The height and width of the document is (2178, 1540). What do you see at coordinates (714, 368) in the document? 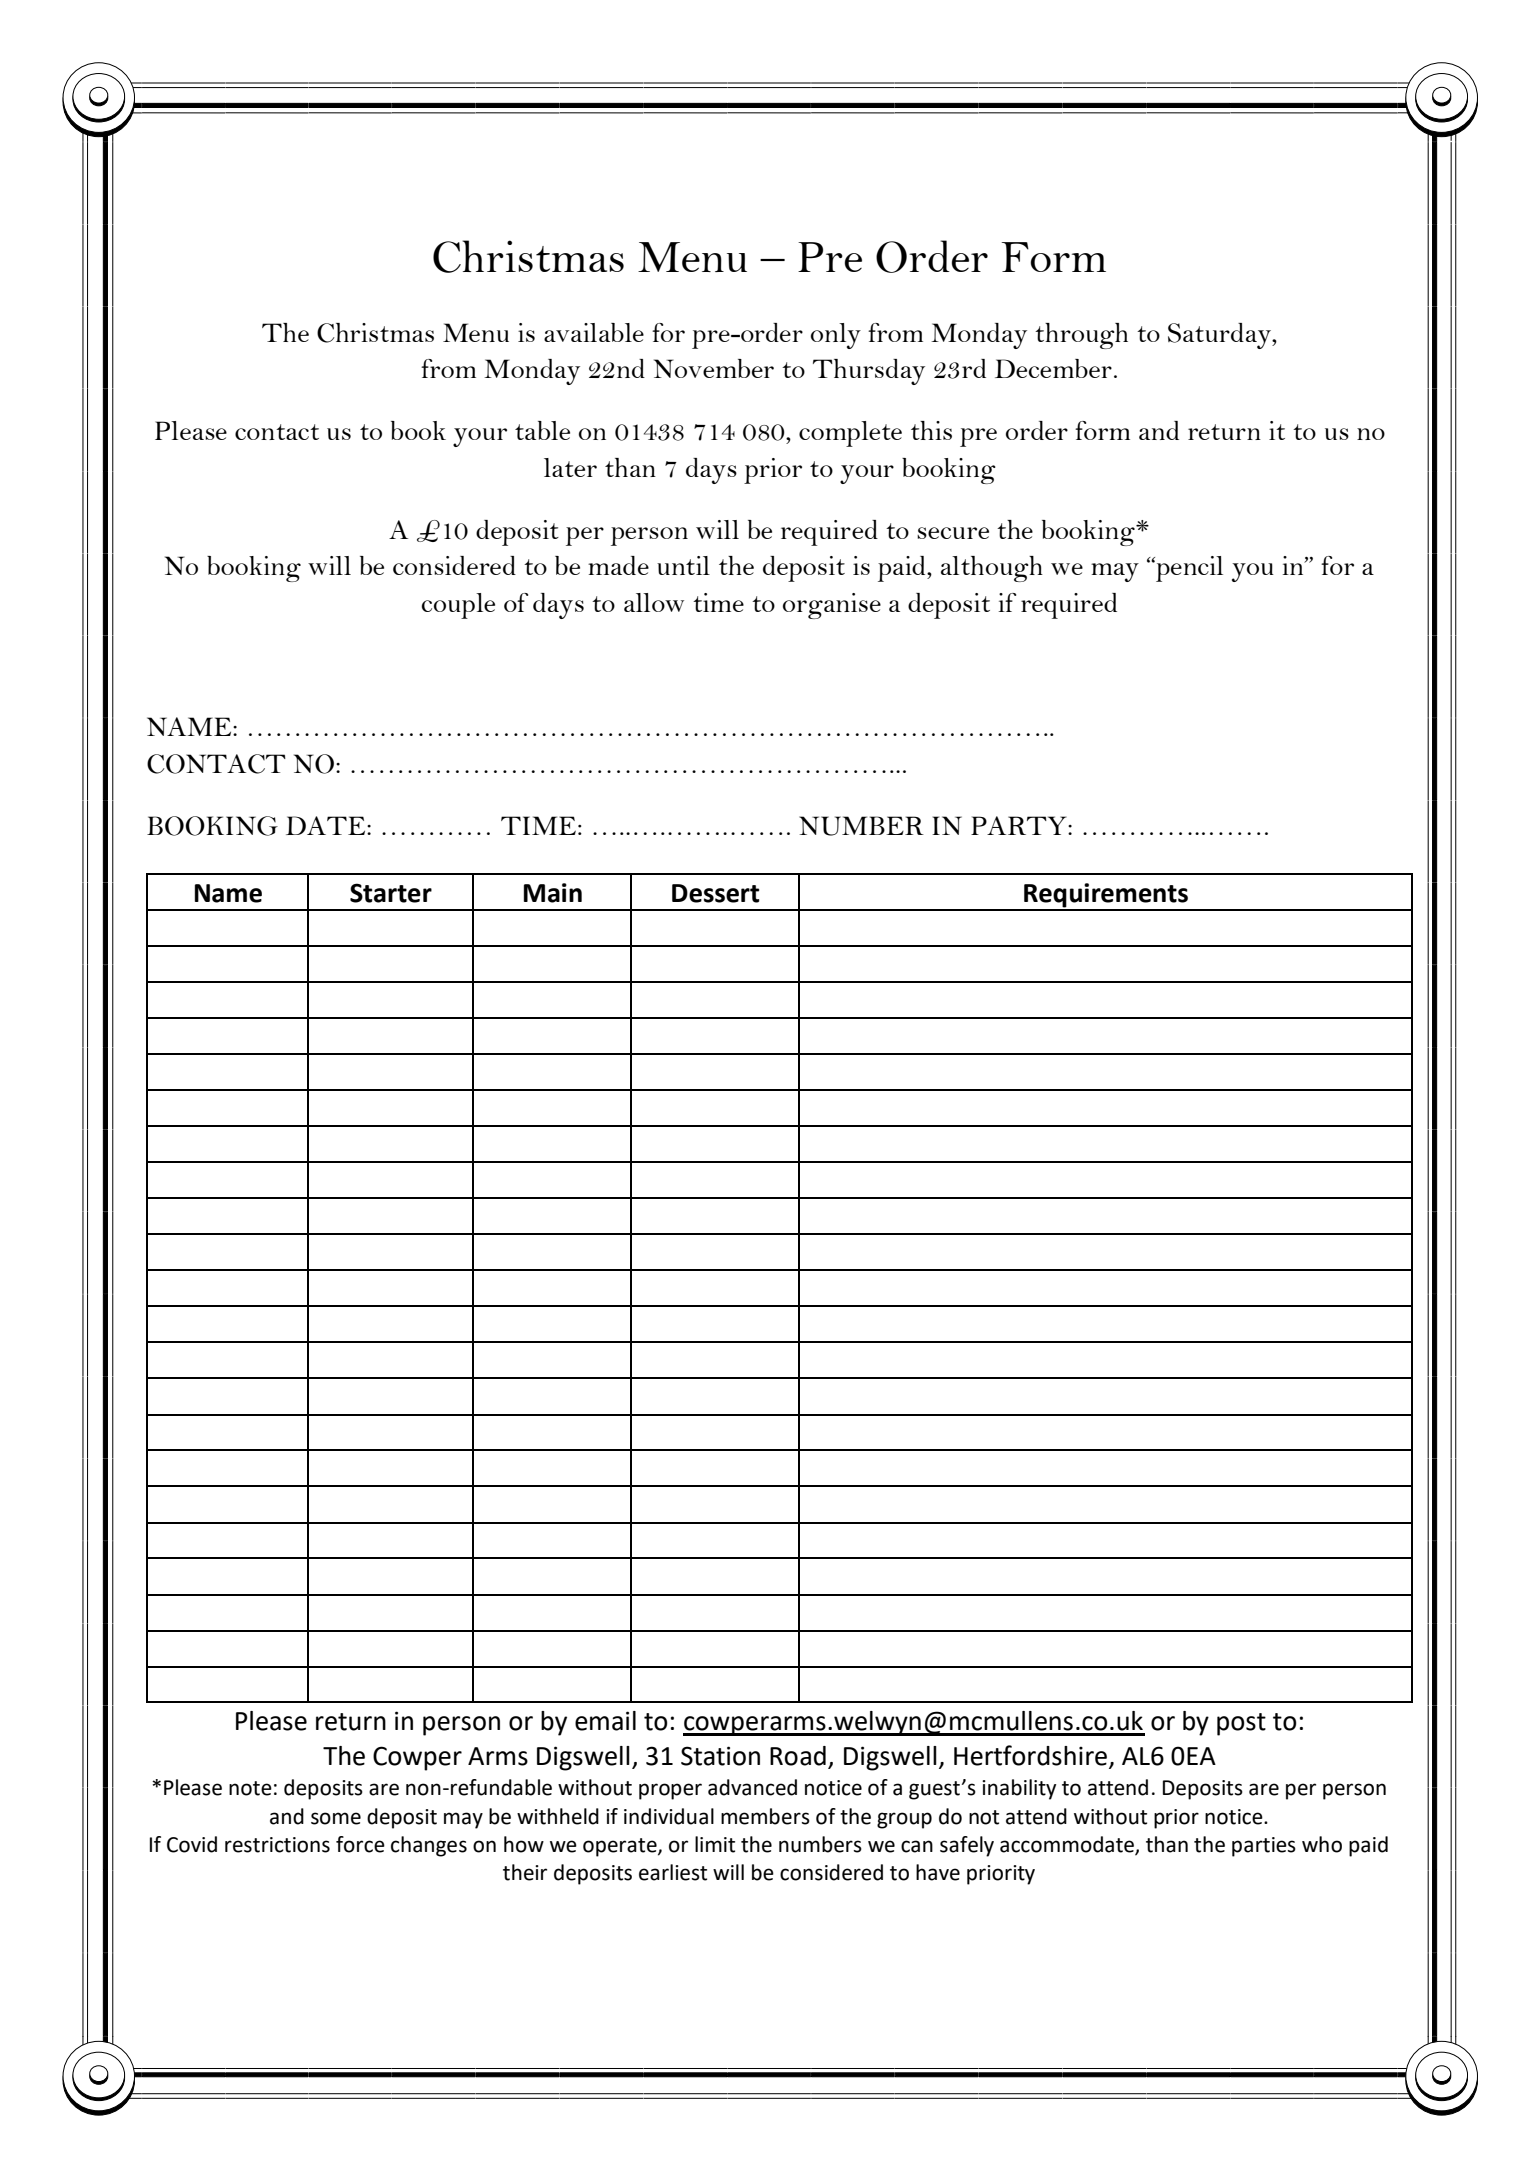
I see `November` at bounding box center [714, 368].
